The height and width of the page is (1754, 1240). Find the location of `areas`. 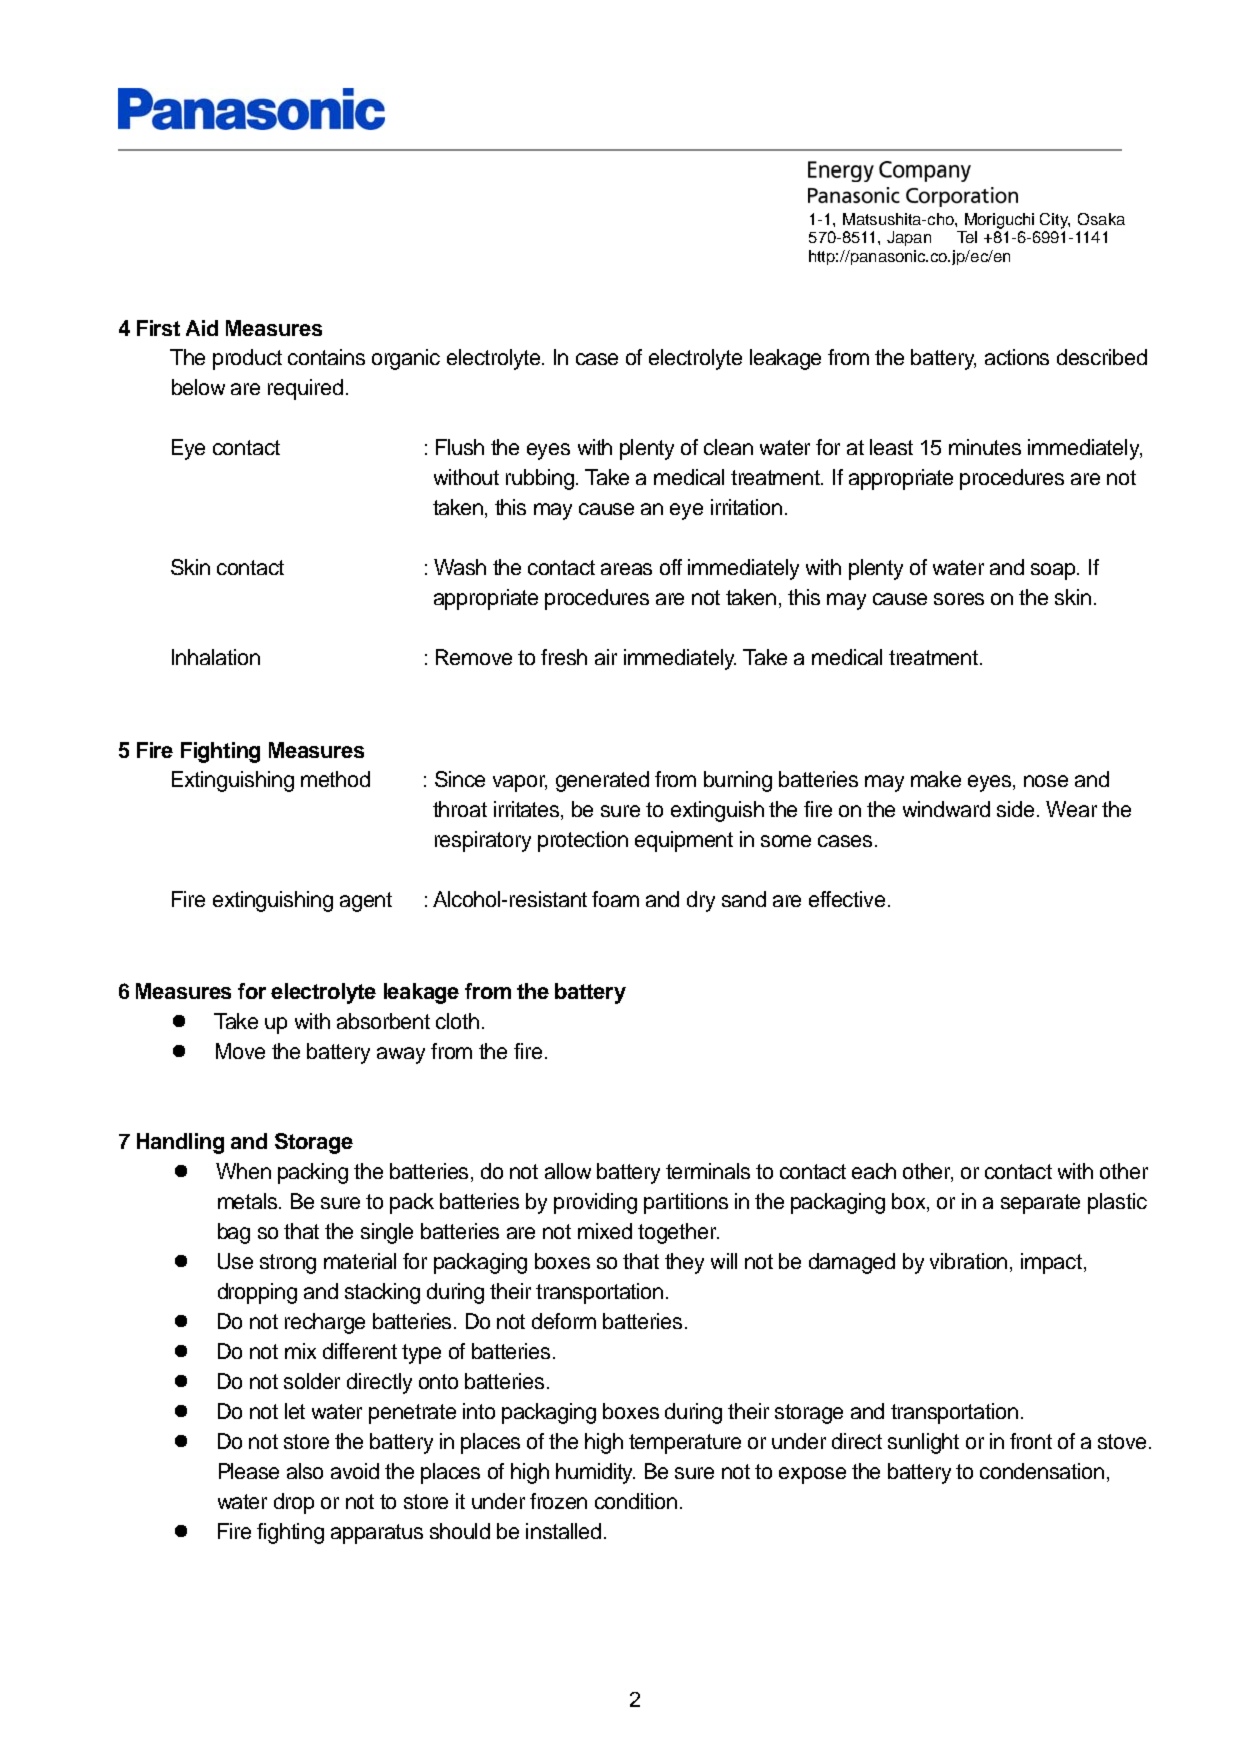

areas is located at coordinates (626, 569).
